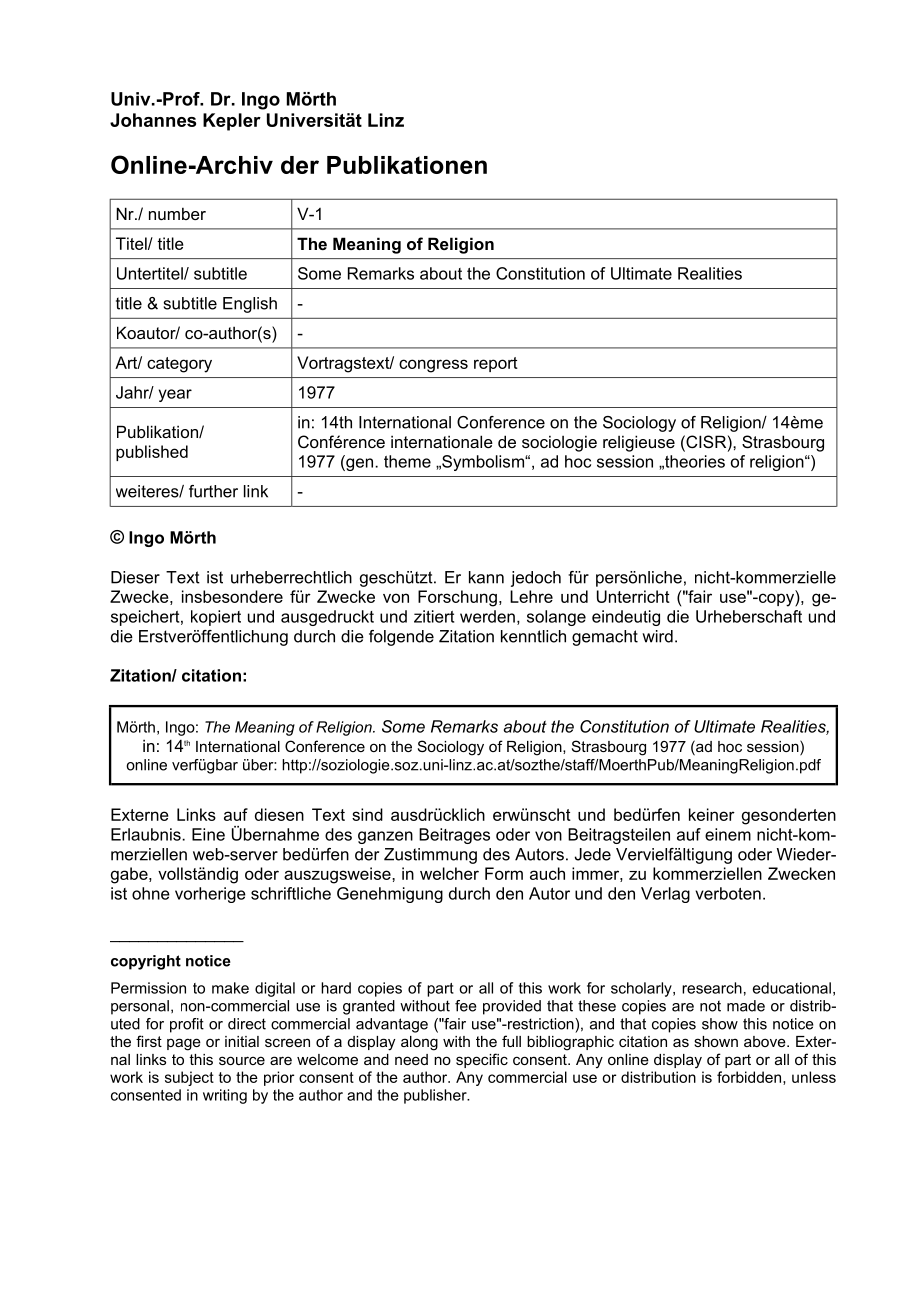 This page has width=924, height=1308. Describe the element at coordinates (728, 893) in the page. I see `verboten` at that location.
